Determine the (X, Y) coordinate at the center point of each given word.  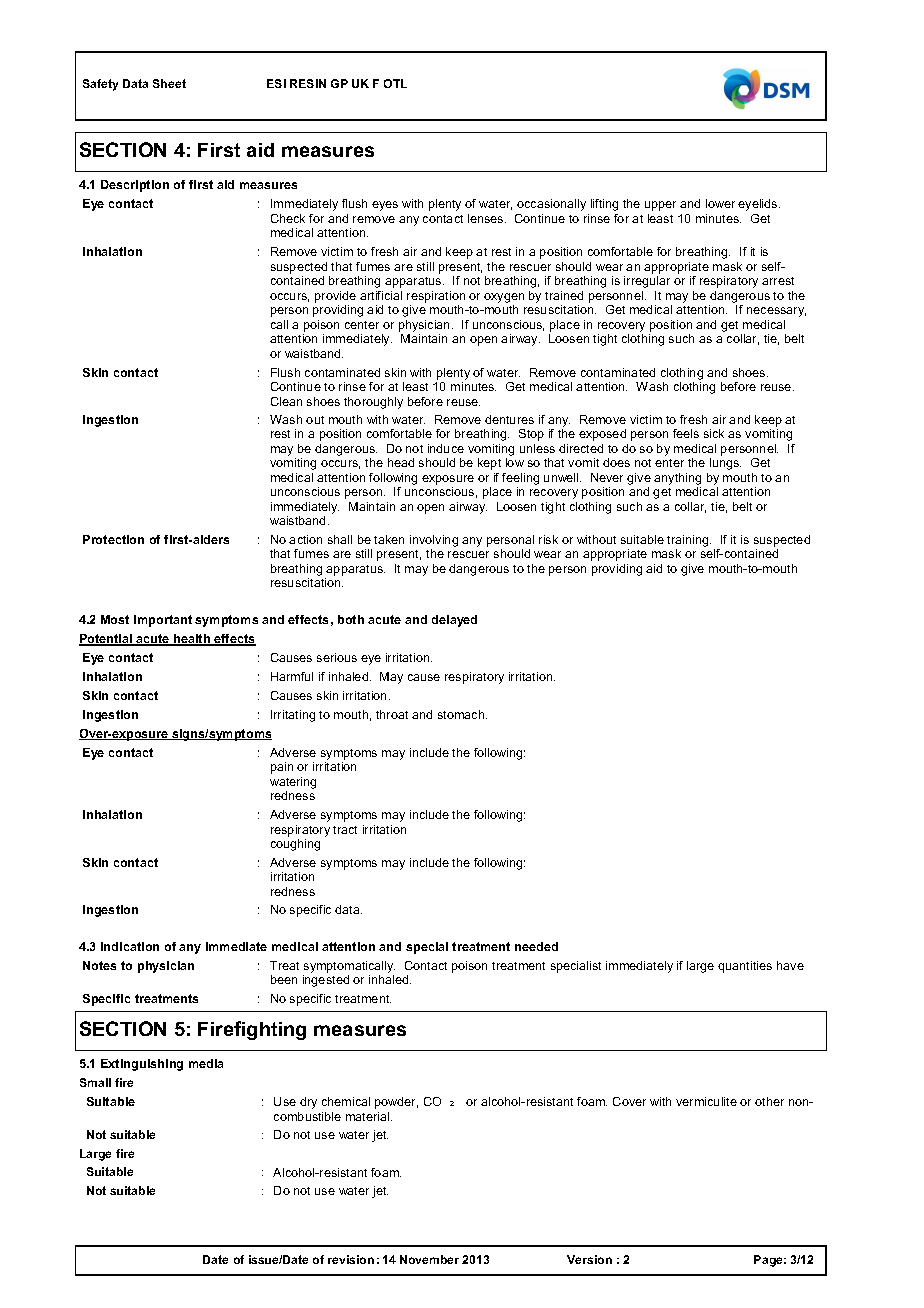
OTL (395, 83)
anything (677, 479)
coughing (295, 845)
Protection (113, 539)
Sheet (169, 83)
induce (446, 448)
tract (345, 830)
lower (720, 203)
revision (351, 1259)
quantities (745, 967)
